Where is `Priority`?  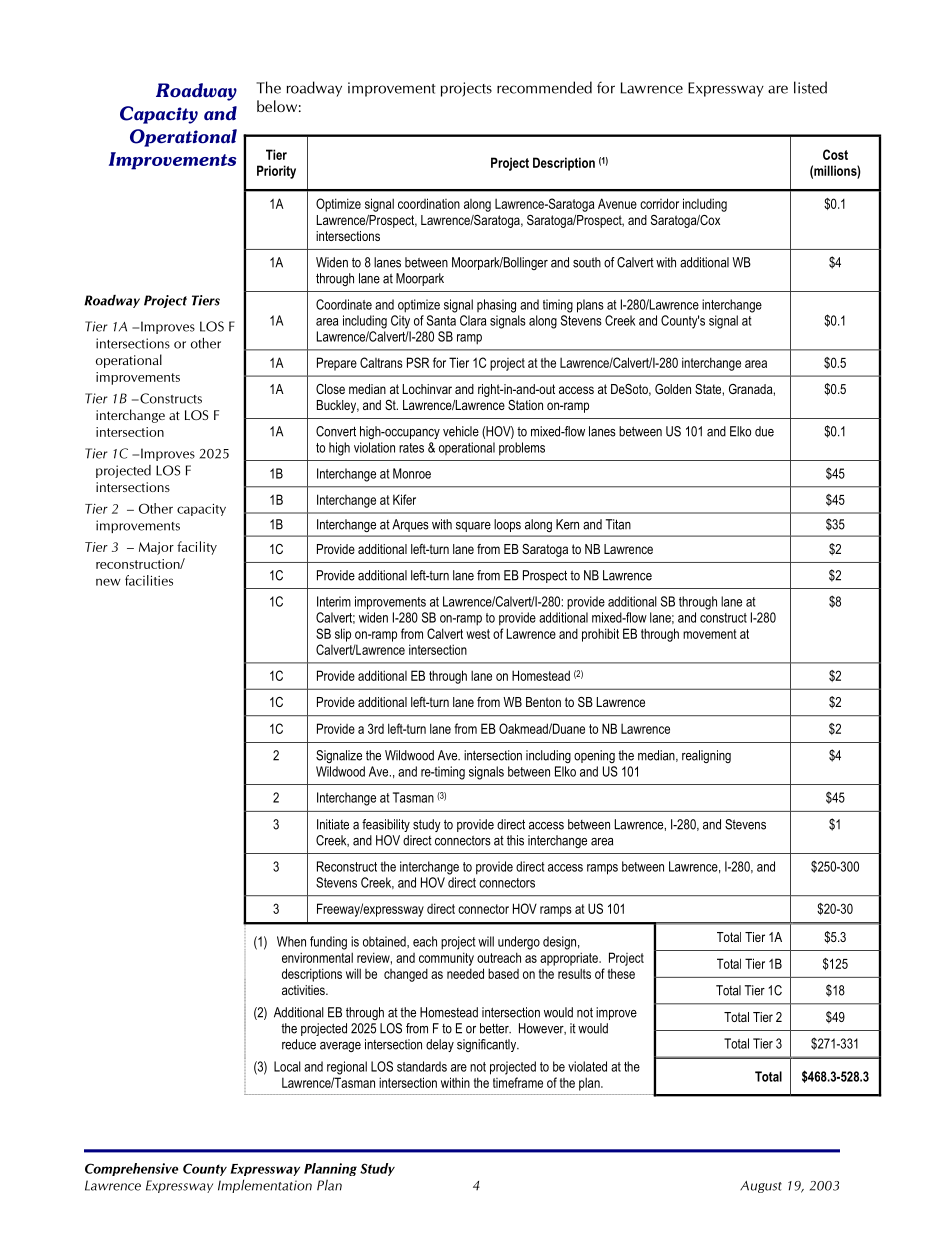
Priority is located at coordinates (276, 172).
